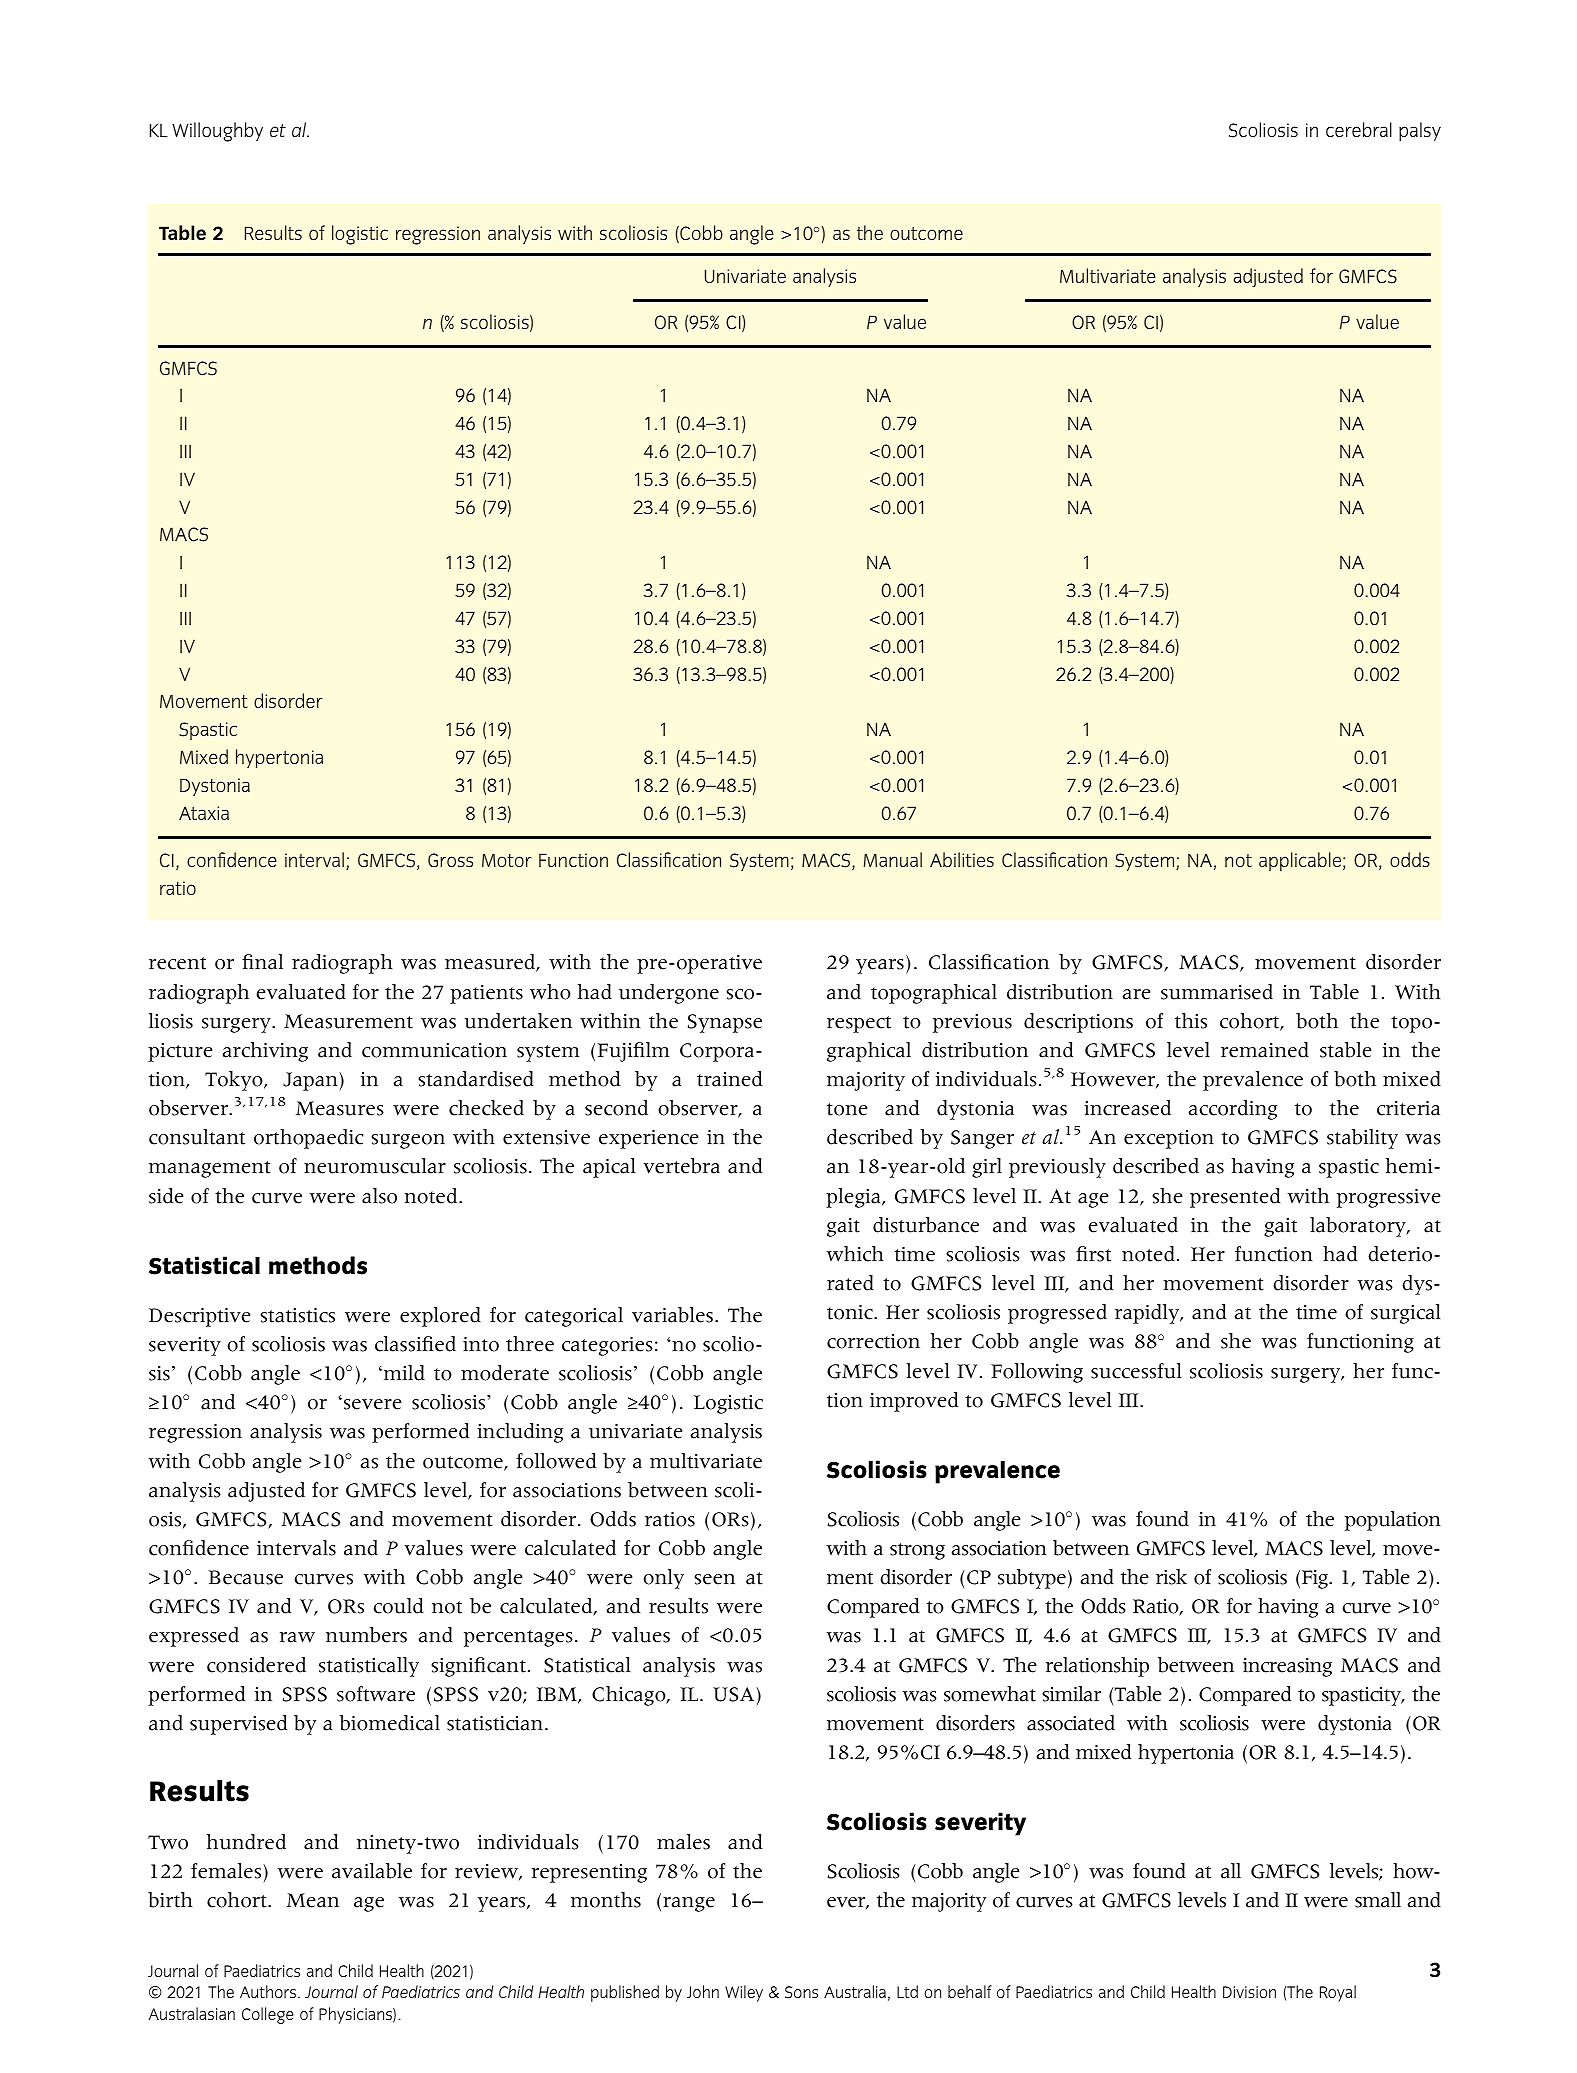 This screenshot has width=1577, height=2073. Describe the element at coordinates (268, 1991) in the screenshot. I see `Authors` at that location.
